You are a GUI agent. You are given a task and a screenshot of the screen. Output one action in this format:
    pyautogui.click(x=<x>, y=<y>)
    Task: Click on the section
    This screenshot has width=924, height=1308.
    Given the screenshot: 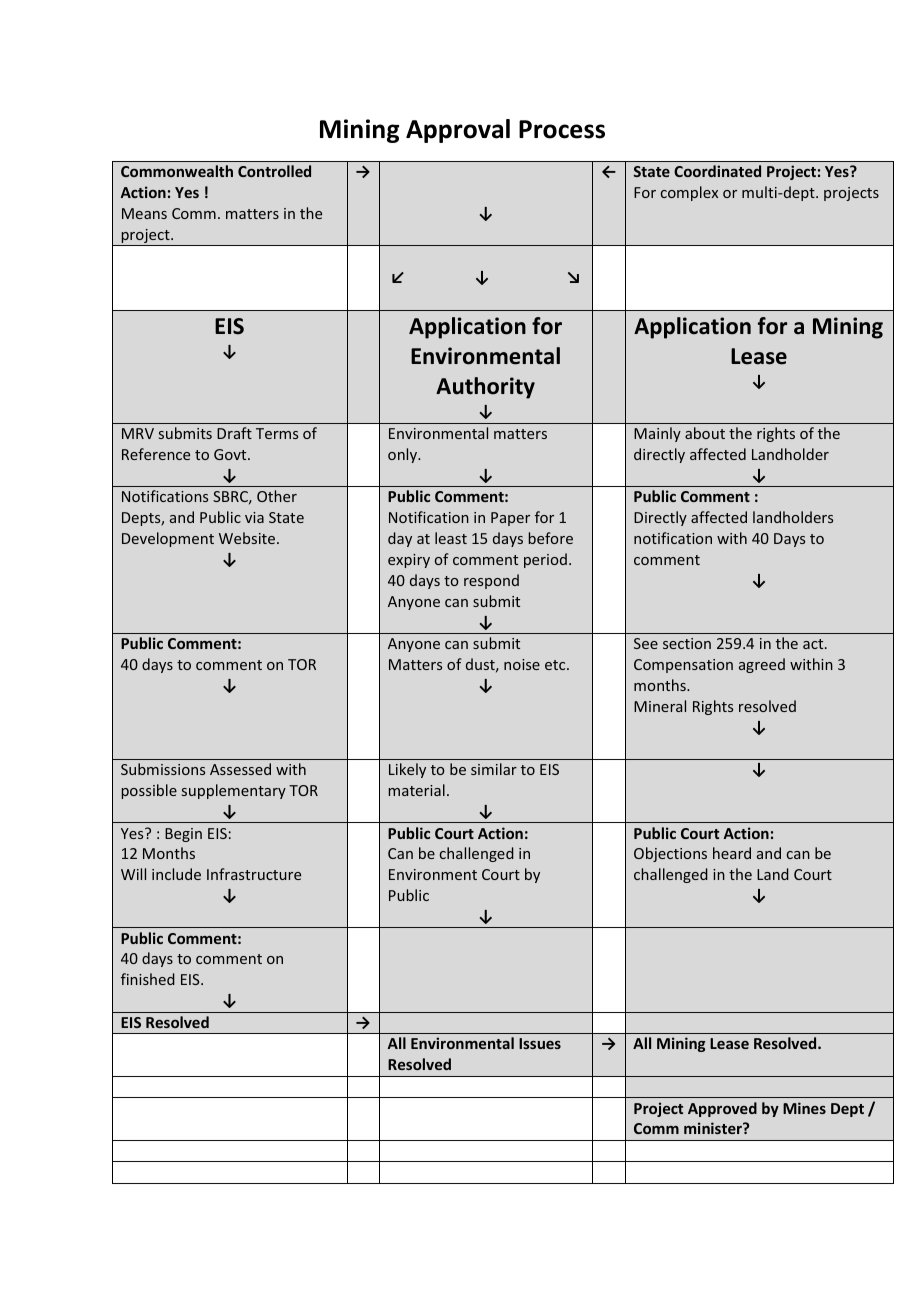 What is the action you would take?
    pyautogui.click(x=687, y=643)
